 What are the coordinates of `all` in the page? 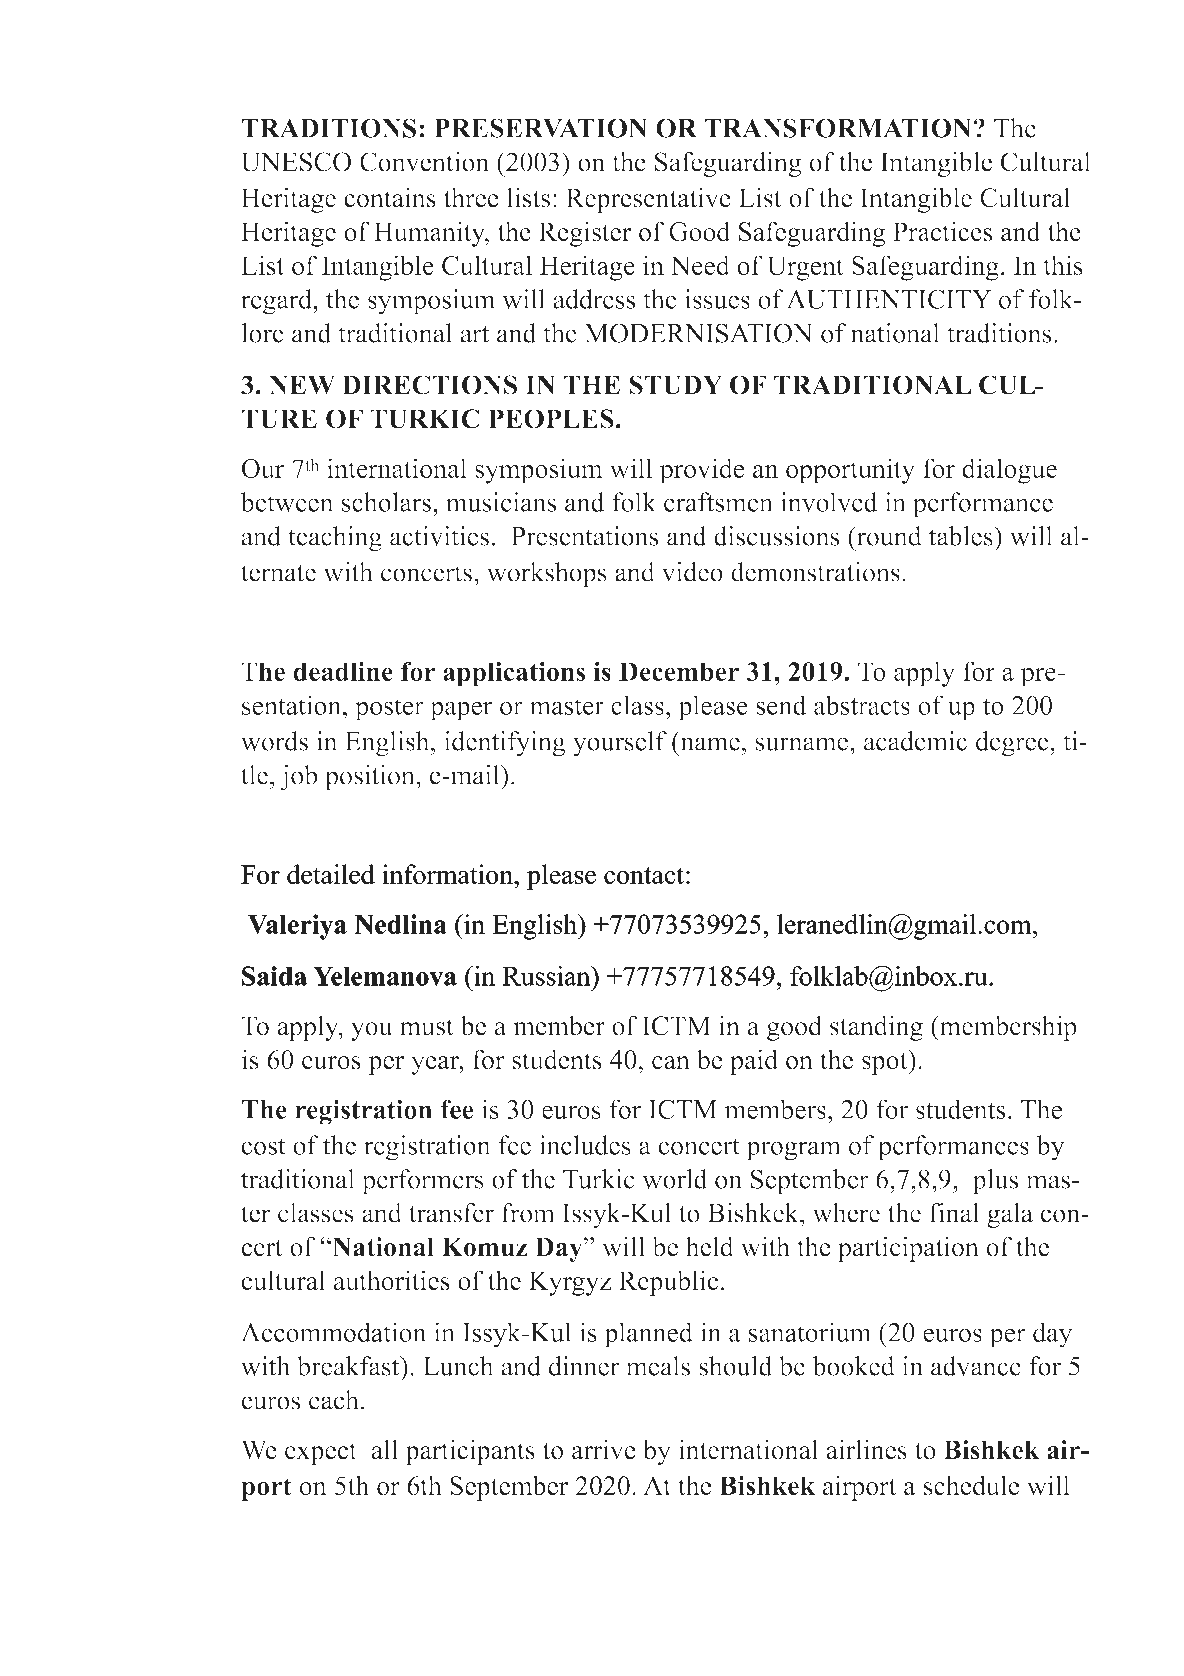 It's located at (384, 1449).
